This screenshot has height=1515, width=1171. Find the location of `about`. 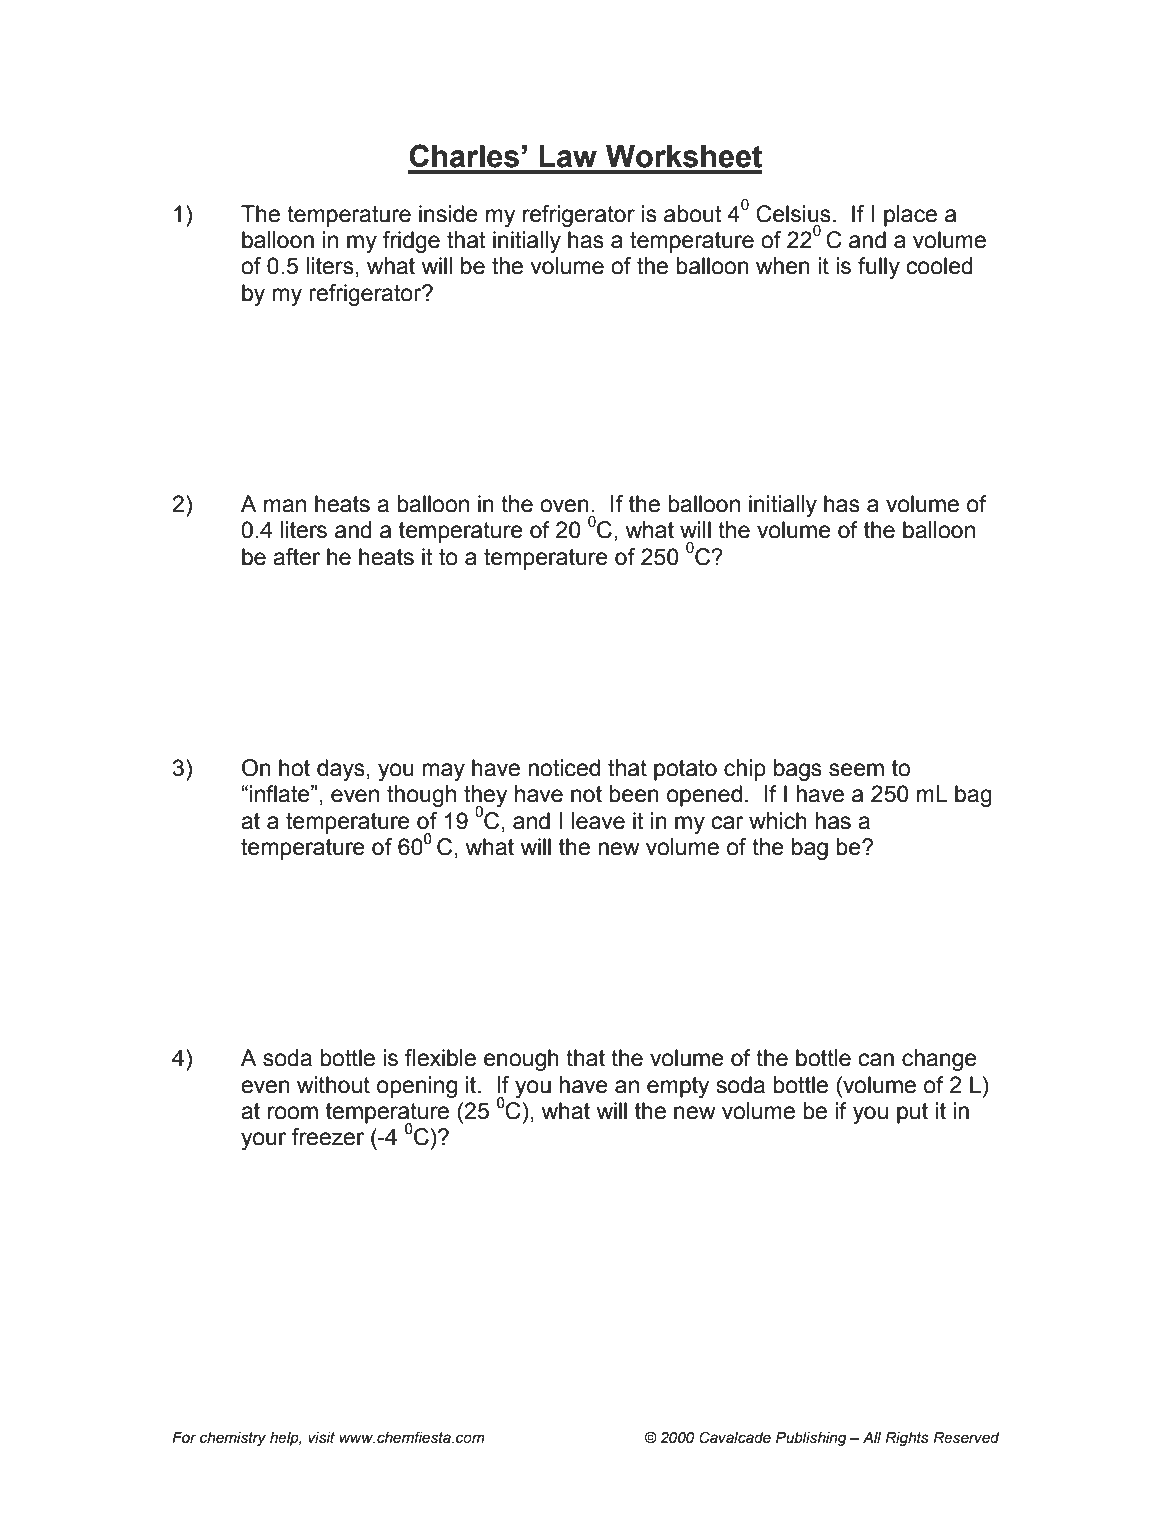

about is located at coordinates (693, 214).
